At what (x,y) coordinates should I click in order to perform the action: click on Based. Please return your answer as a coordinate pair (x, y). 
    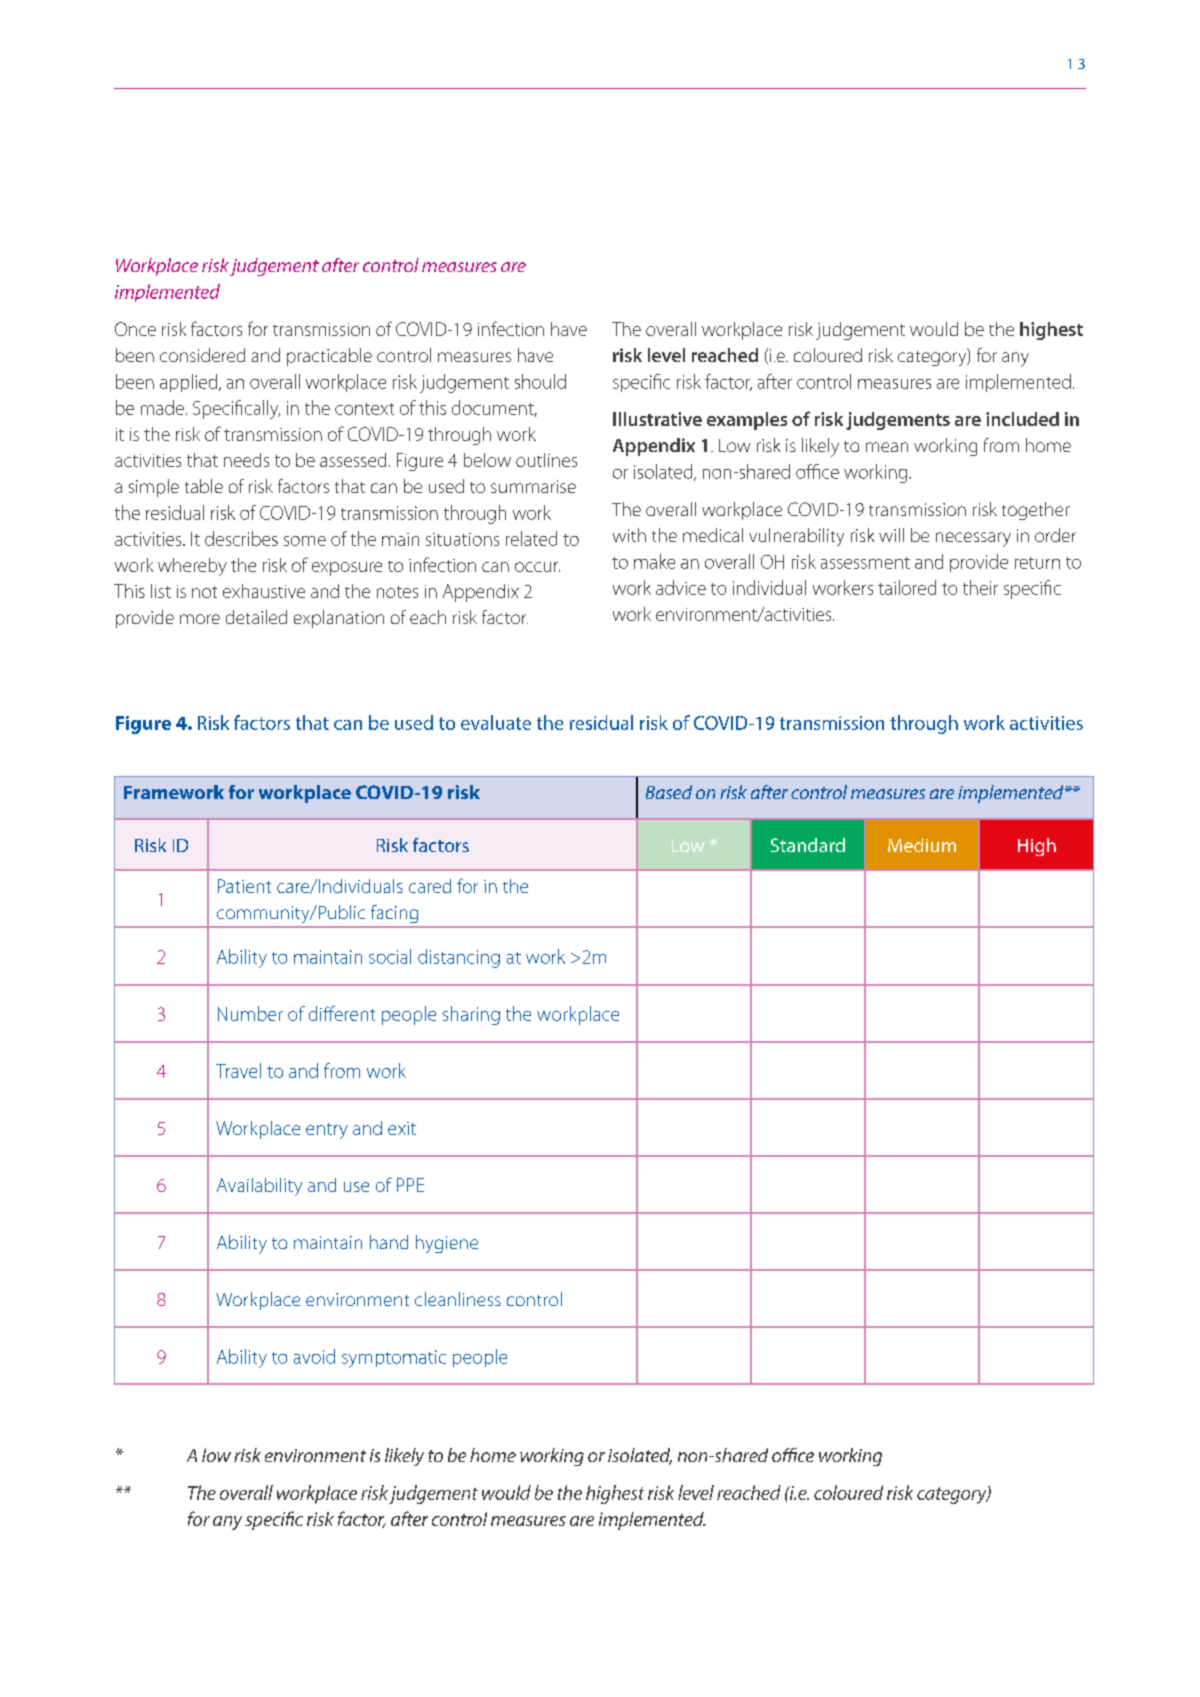
    Looking at the image, I should click on (669, 792).
